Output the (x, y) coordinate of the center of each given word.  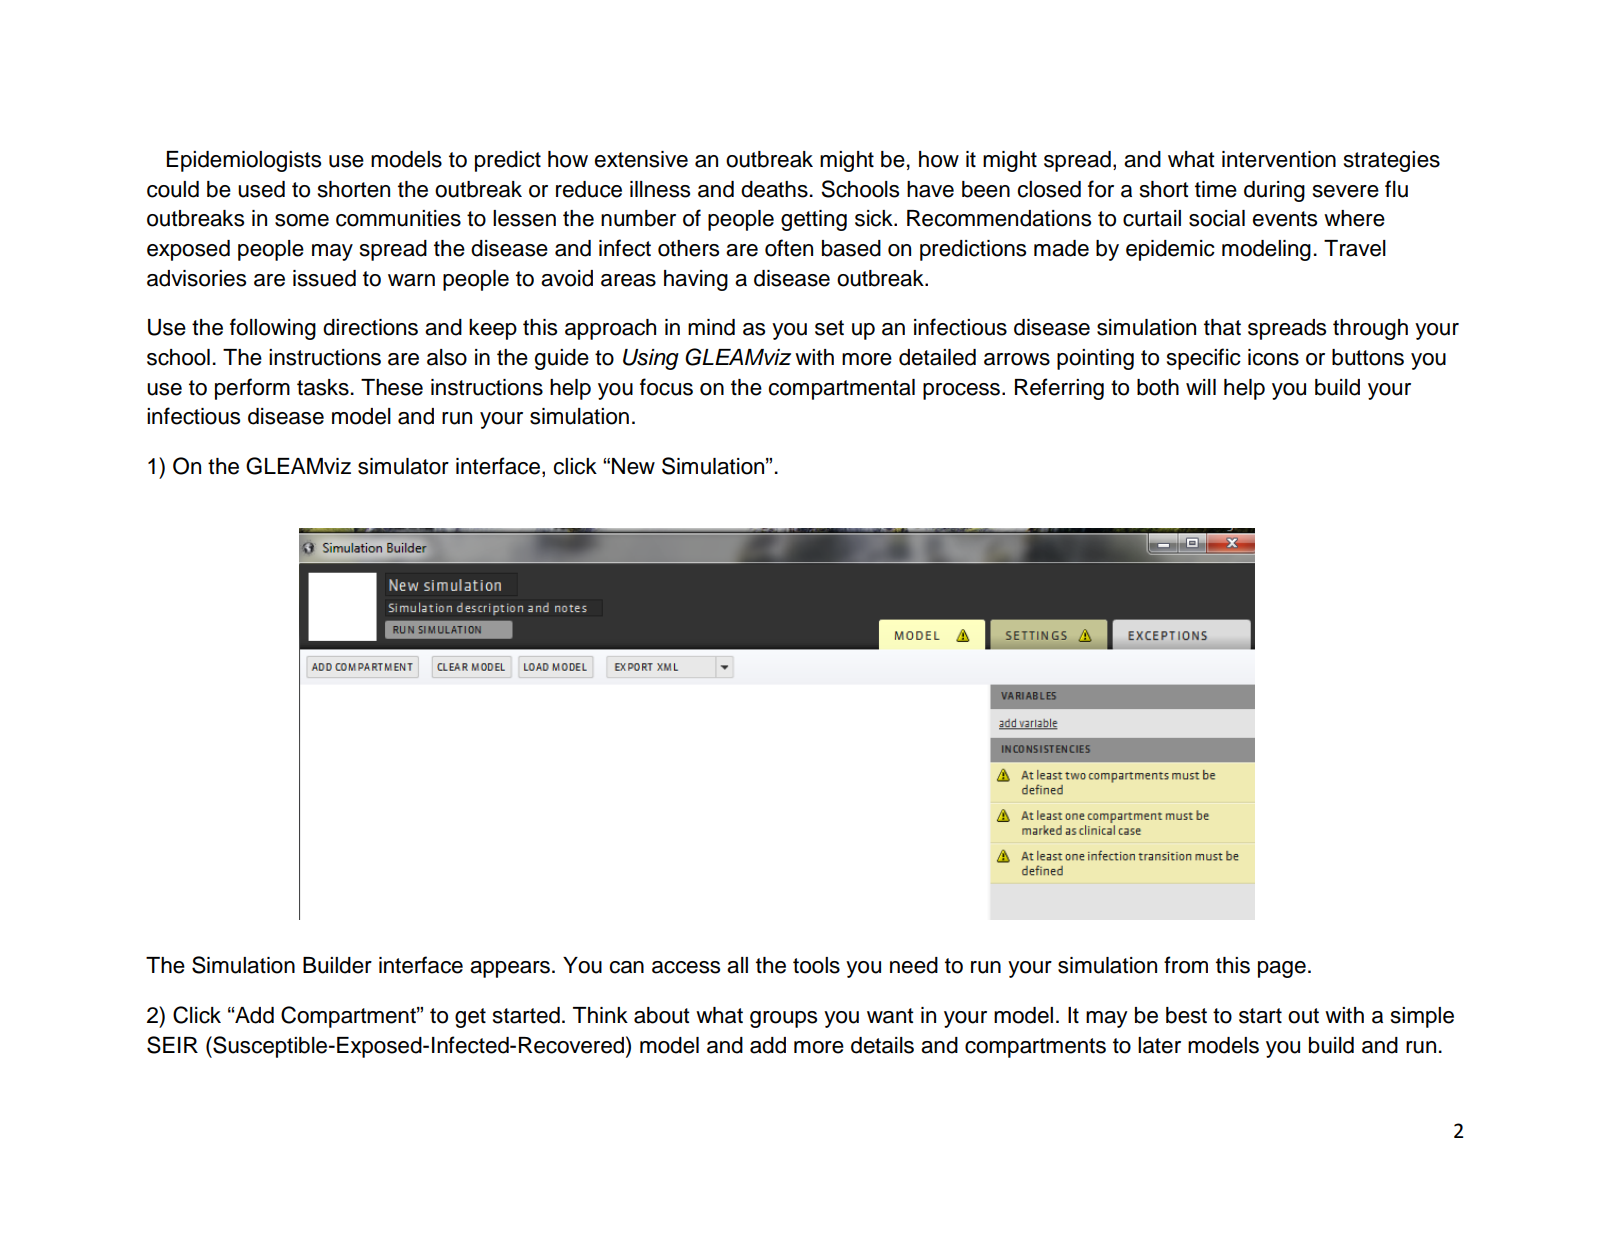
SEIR (172, 1045)
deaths (774, 189)
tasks (323, 387)
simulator (403, 466)
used (261, 189)
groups (783, 1019)
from (1186, 965)
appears (510, 969)
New (633, 466)
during (1274, 191)
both (1158, 387)
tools (816, 965)
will (1201, 387)
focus (666, 387)
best (1186, 1015)
